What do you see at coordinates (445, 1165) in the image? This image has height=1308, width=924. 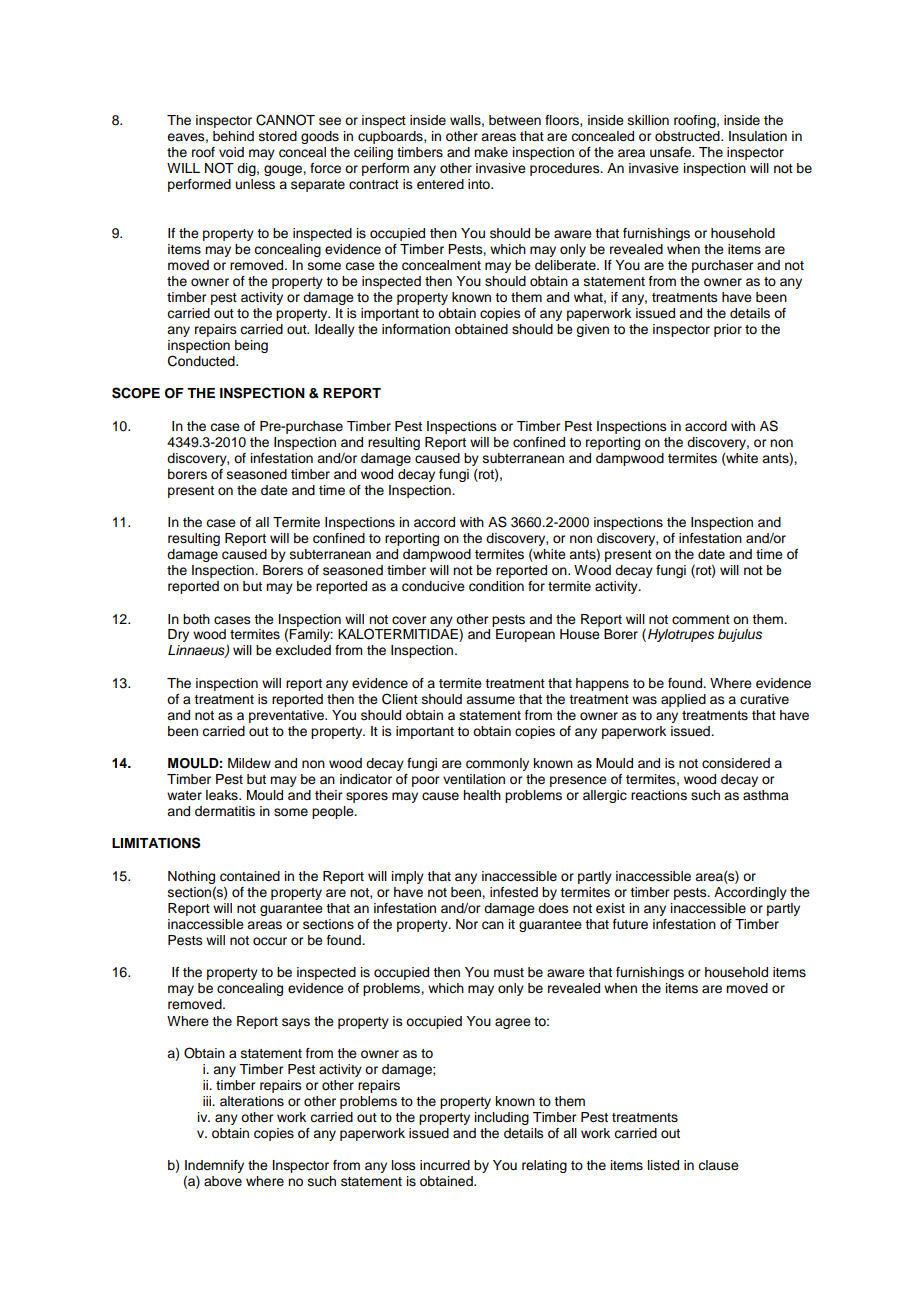 I see `incurred` at bounding box center [445, 1165].
